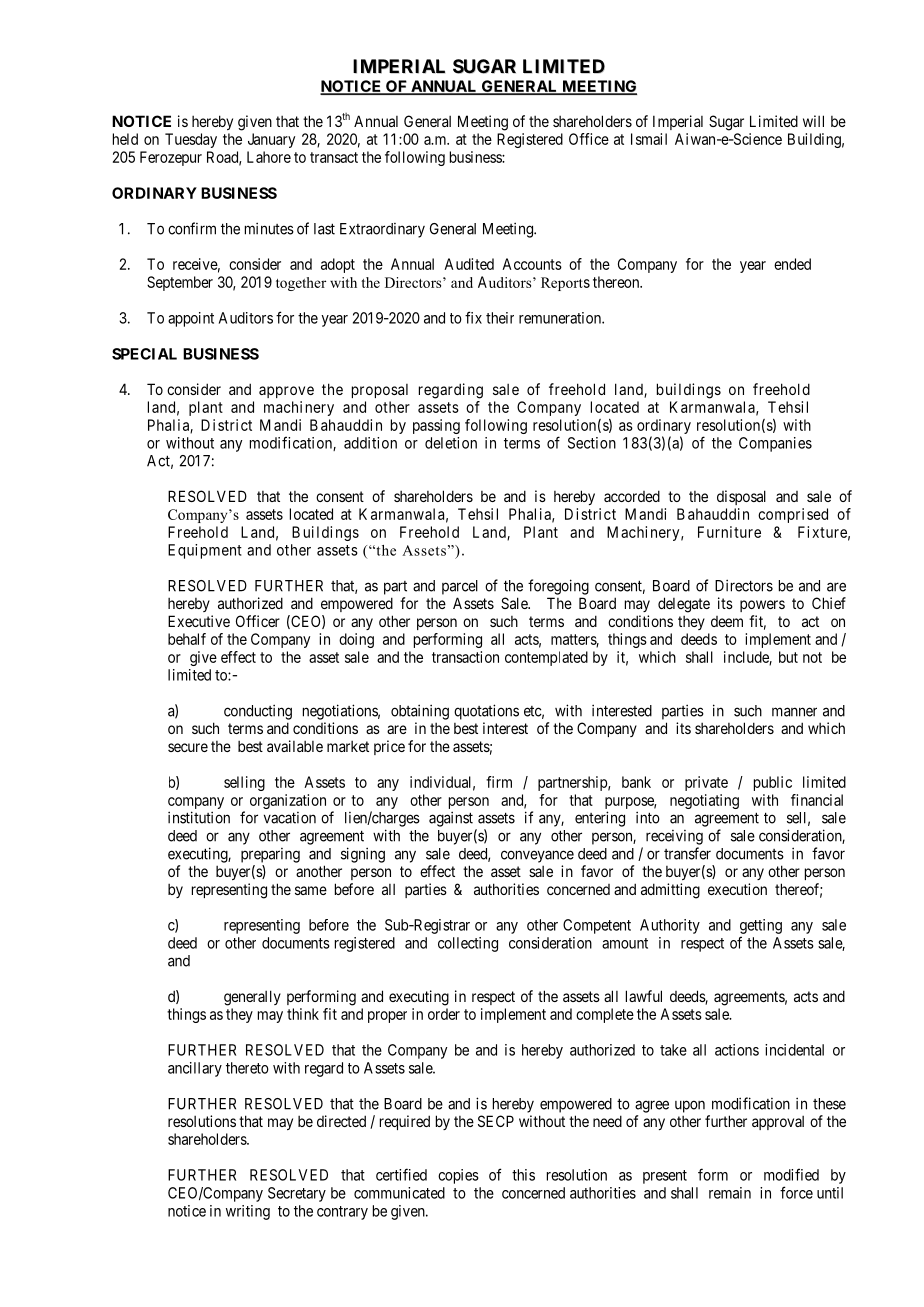 The width and height of the screenshot is (924, 1307). What do you see at coordinates (191, 140) in the screenshot?
I see `Tuesday` at bounding box center [191, 140].
